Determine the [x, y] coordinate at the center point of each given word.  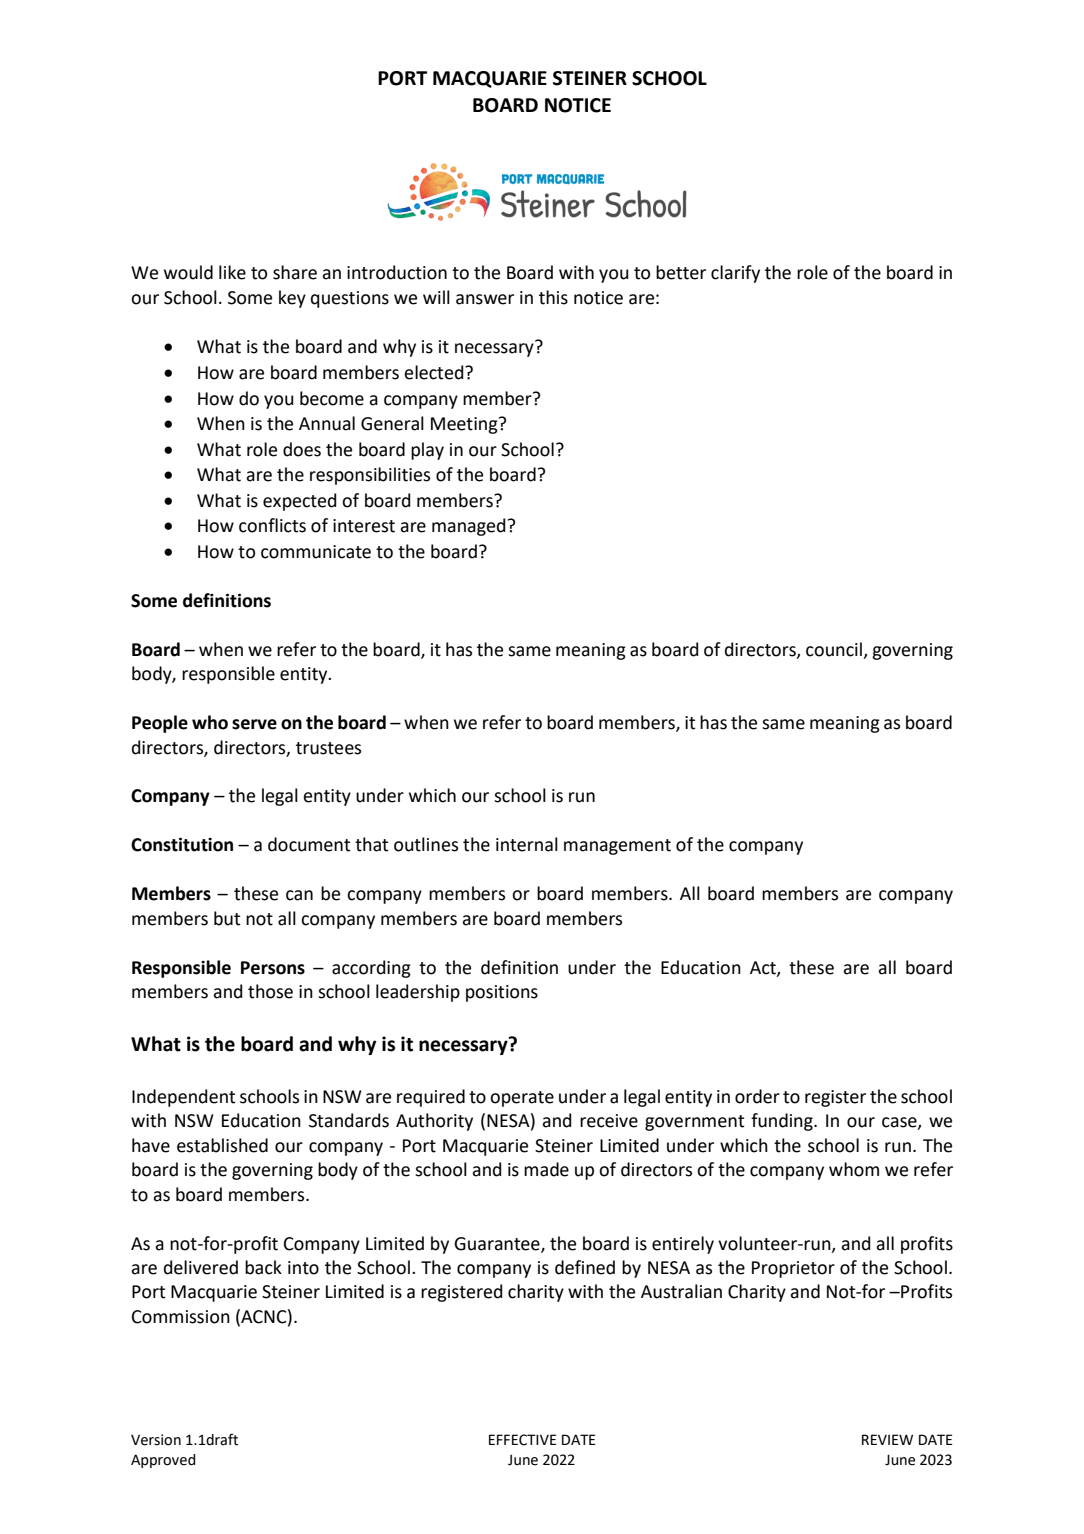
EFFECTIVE [523, 1440]
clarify [735, 274]
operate [522, 1099]
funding [783, 1122]
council [834, 649]
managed [468, 527]
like [232, 272]
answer [485, 299]
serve [254, 724]
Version [156, 1440]
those [270, 991]
